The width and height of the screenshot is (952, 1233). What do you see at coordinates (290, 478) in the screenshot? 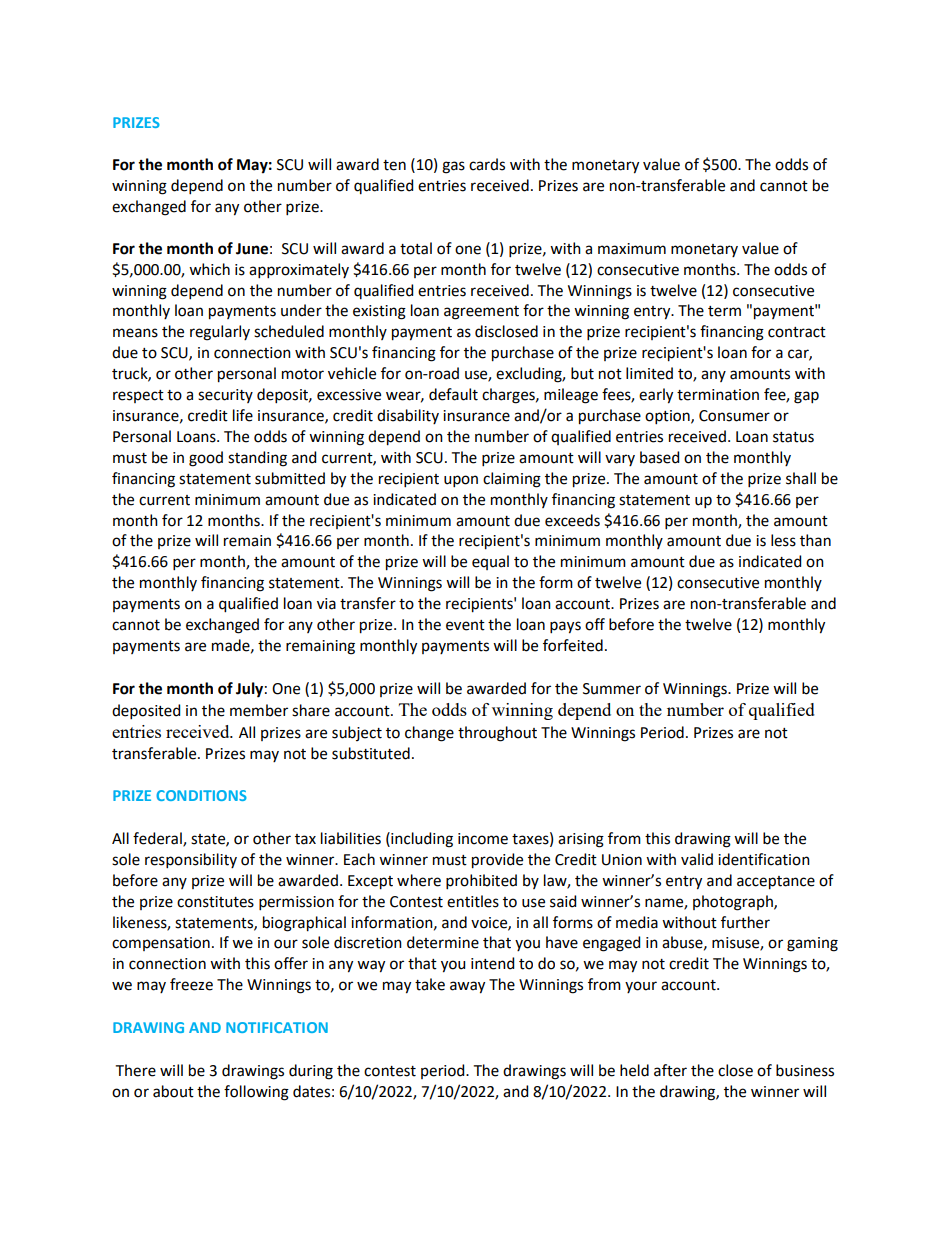
I see `submitted` at bounding box center [290, 478].
